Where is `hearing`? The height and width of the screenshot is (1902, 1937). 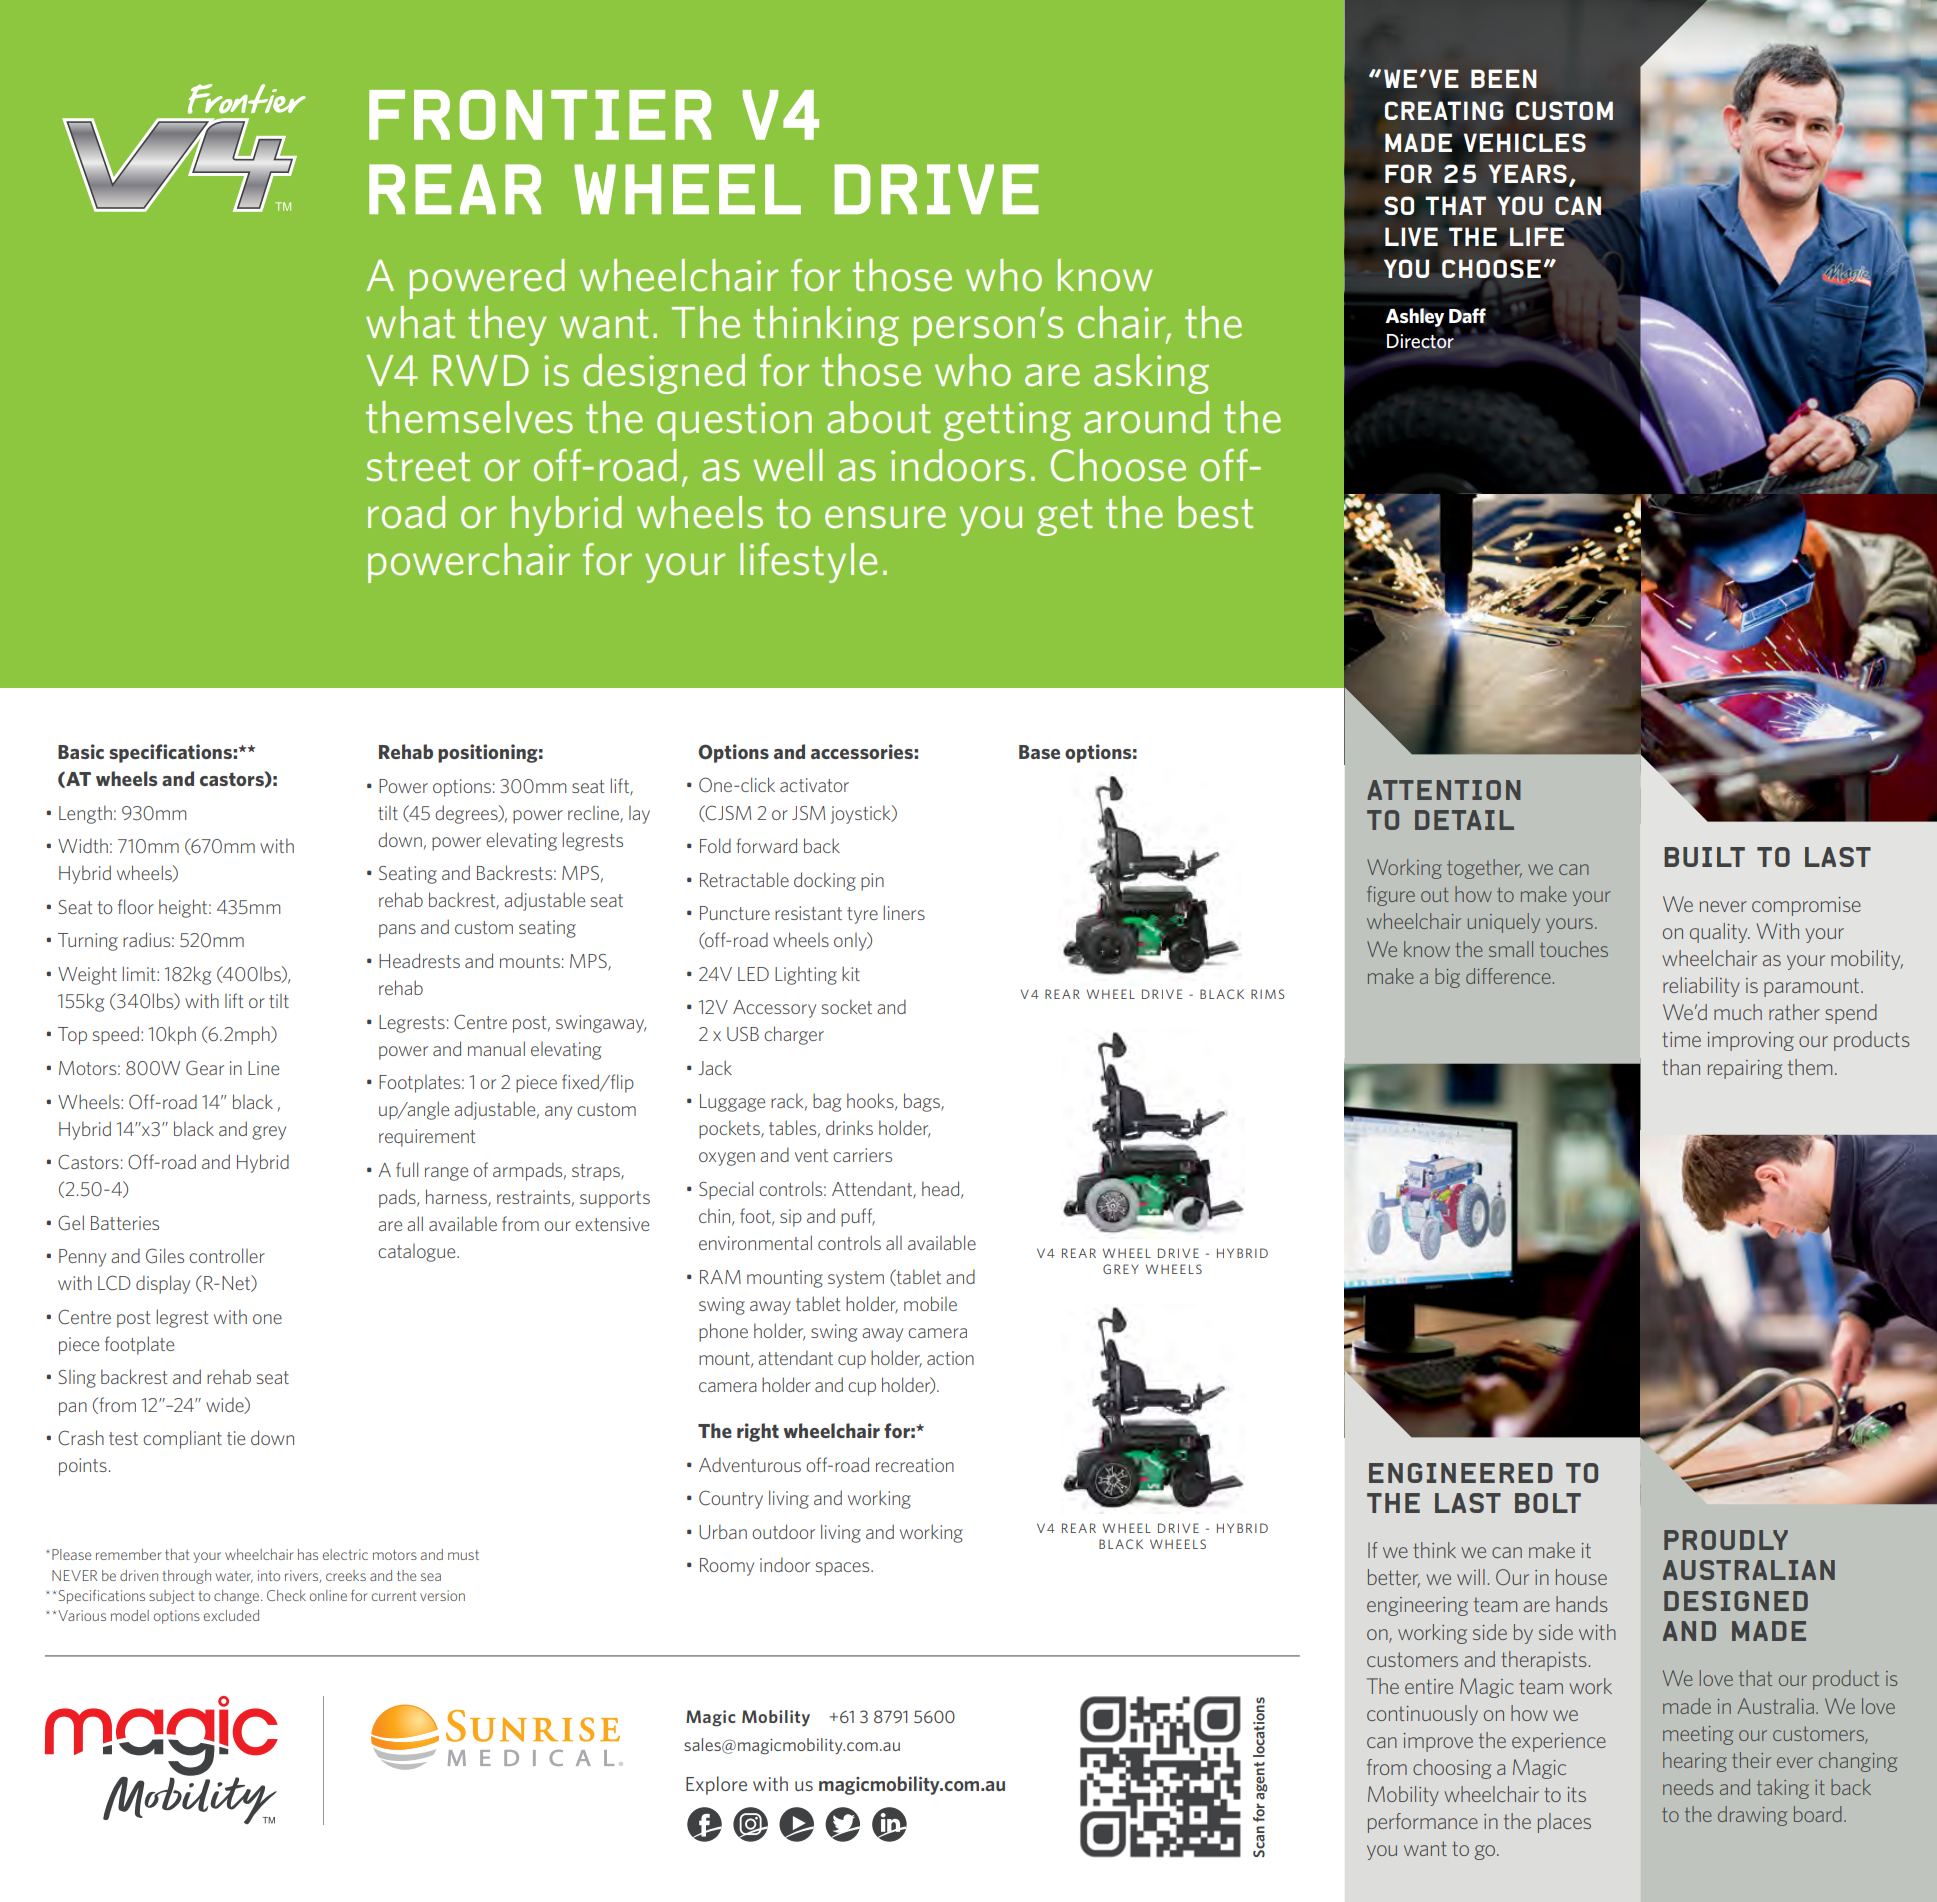
hearing is located at coordinates (1695, 1762).
